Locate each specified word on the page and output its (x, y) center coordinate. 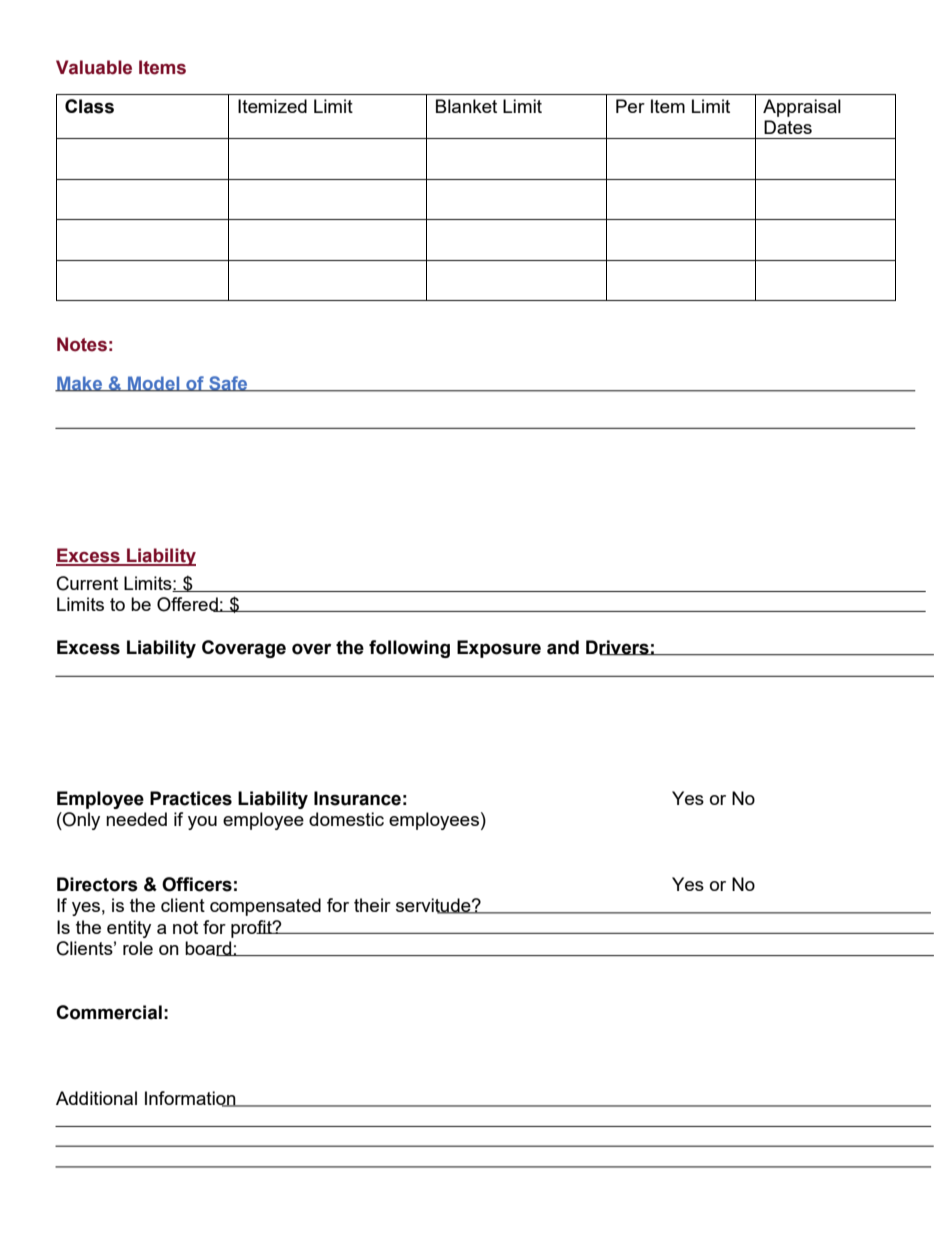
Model (154, 384)
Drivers (618, 647)
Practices (191, 798)
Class (89, 106)
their (372, 905)
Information (191, 1099)
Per (630, 106)
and (563, 647)
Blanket (466, 106)
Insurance (357, 798)
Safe (228, 384)
